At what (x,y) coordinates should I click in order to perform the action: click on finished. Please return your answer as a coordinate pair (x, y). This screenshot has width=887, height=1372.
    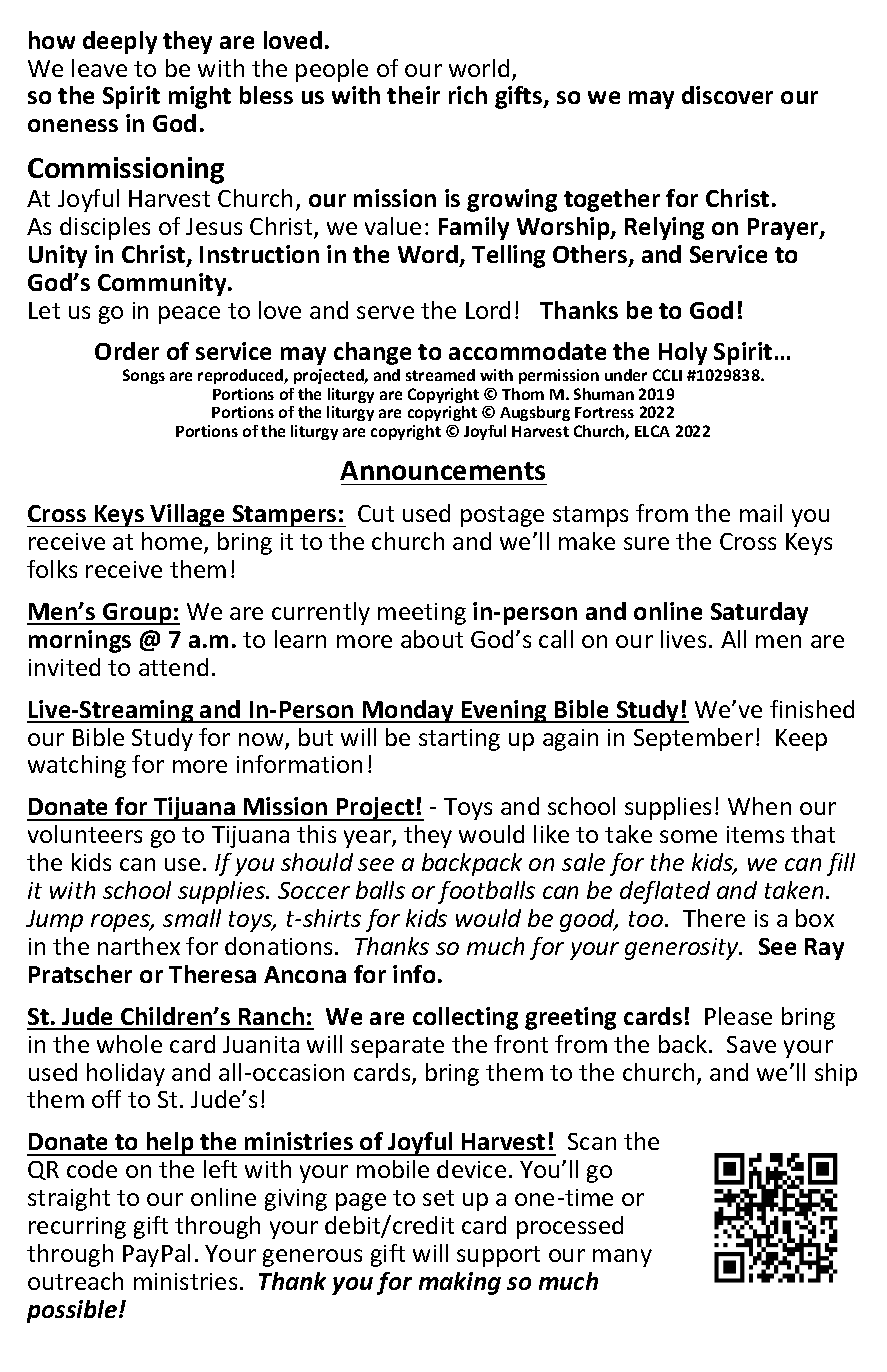
    Looking at the image, I should click on (812, 709).
